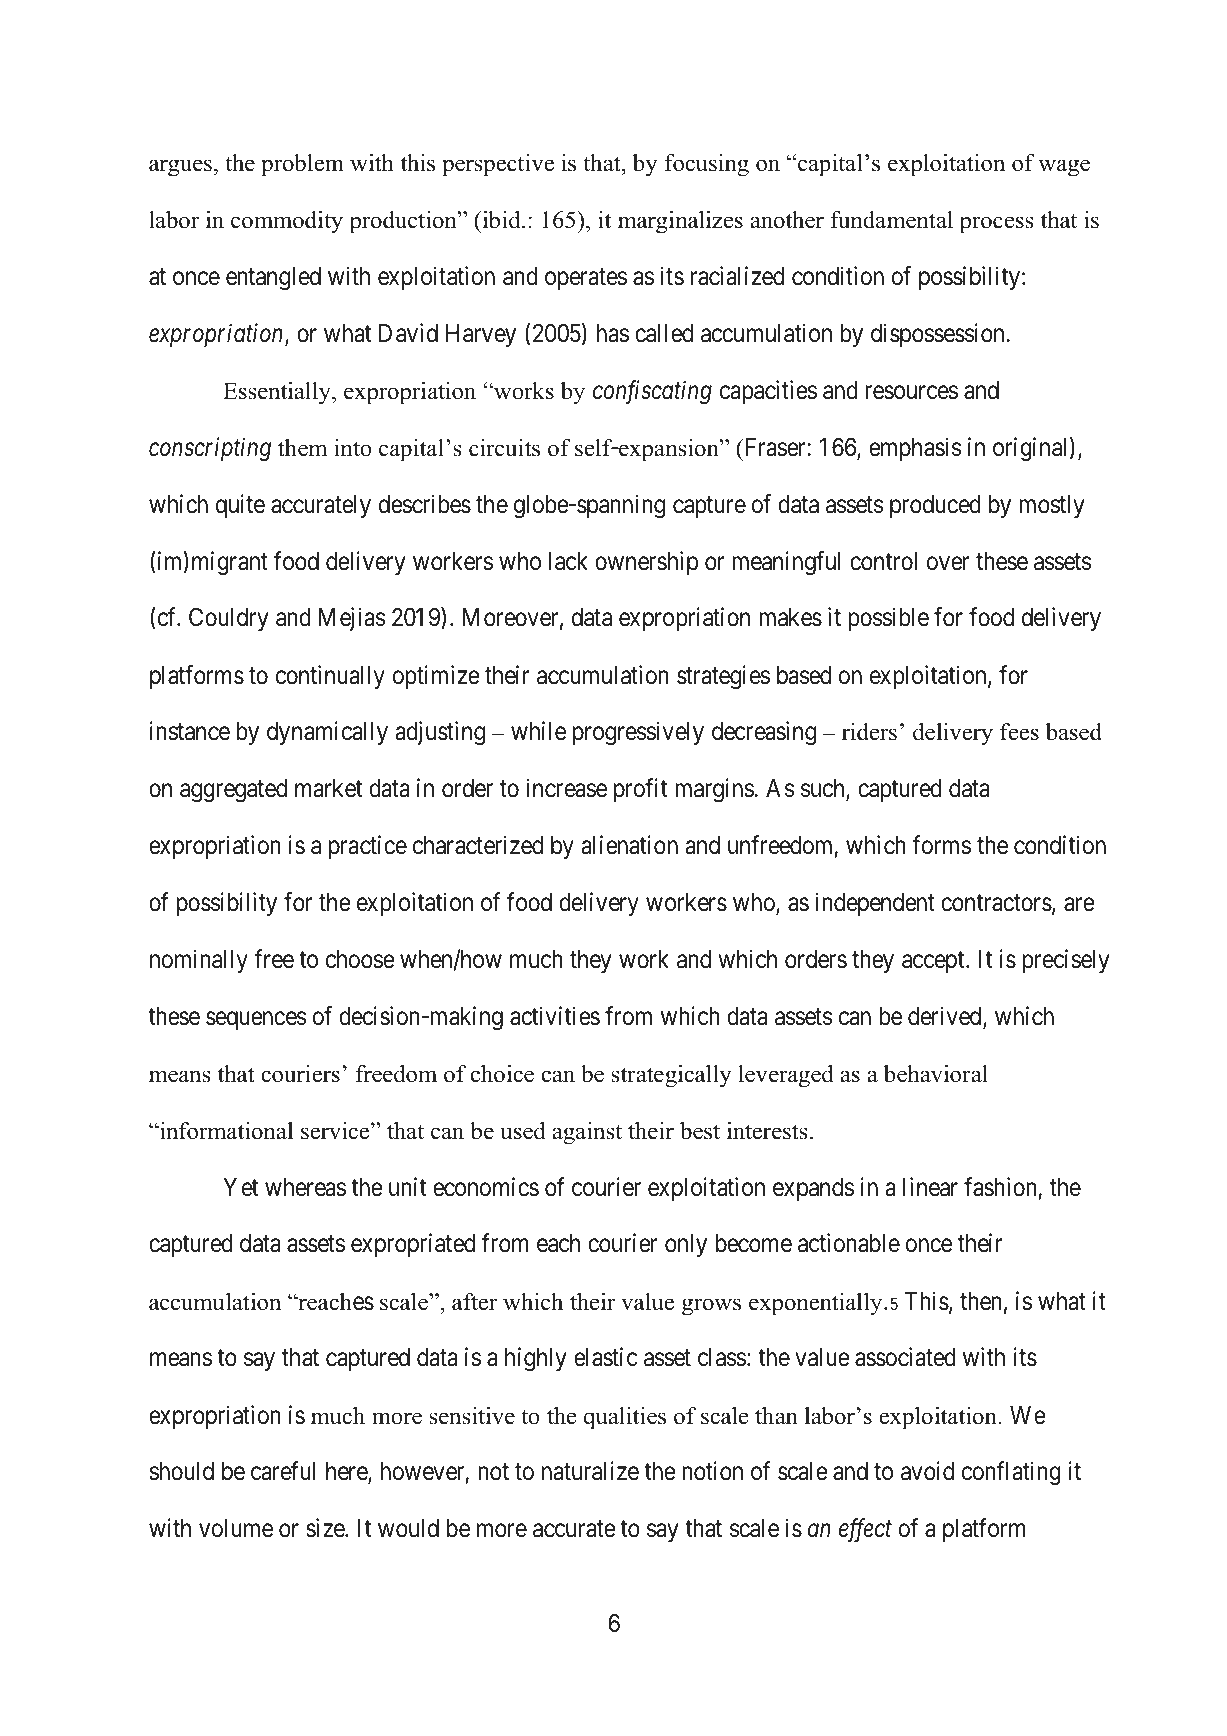 The height and width of the screenshot is (1736, 1227). What do you see at coordinates (875, 904) in the screenshot?
I see `independent` at bounding box center [875, 904].
